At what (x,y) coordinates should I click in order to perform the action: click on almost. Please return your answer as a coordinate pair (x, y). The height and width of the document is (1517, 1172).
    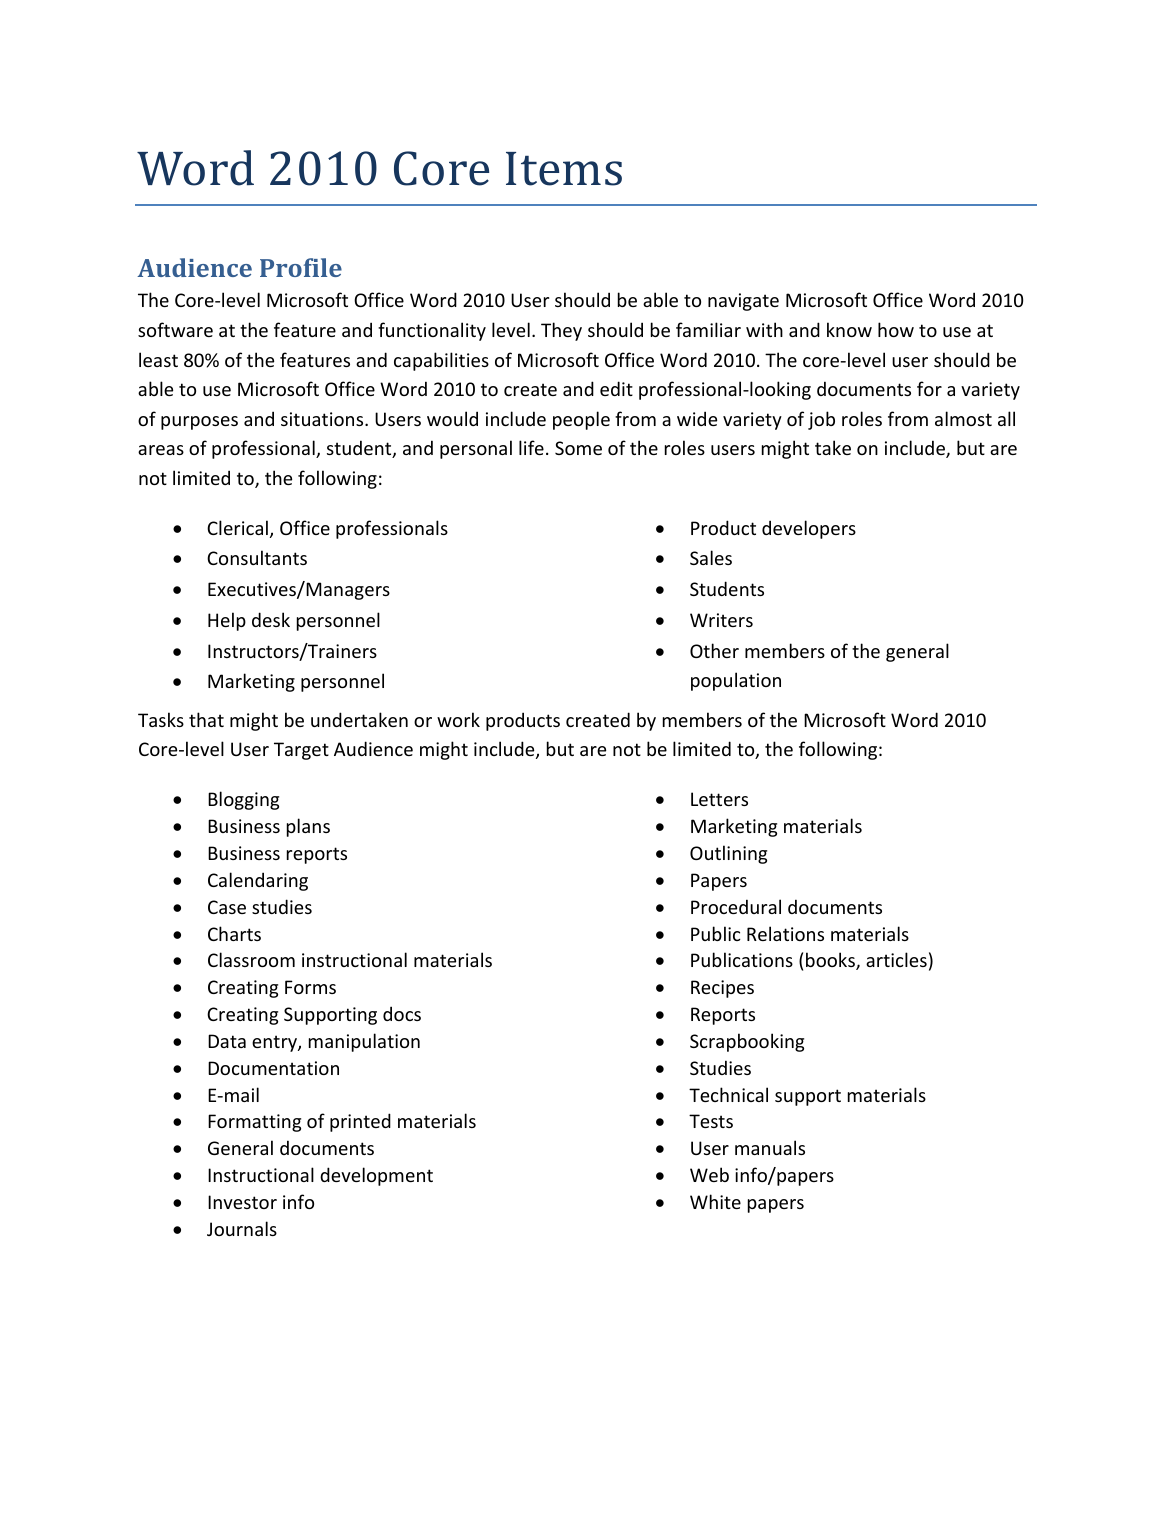
    Looking at the image, I should click on (963, 418).
